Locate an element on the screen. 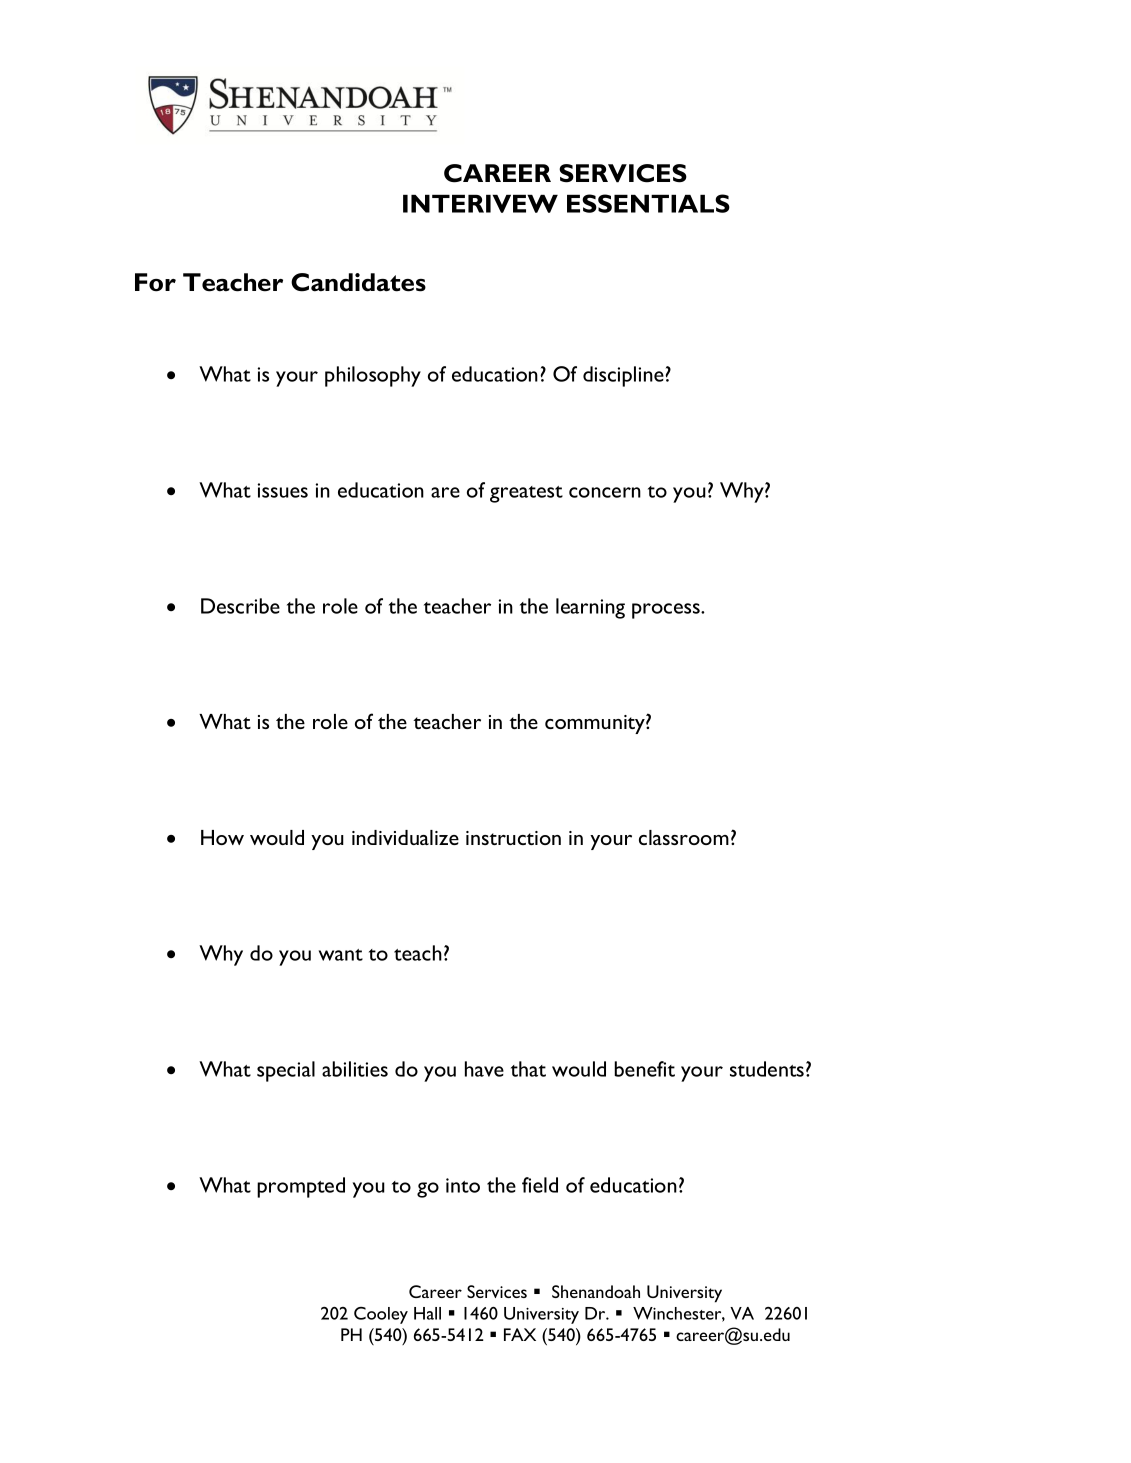  Describe is located at coordinates (240, 606).
